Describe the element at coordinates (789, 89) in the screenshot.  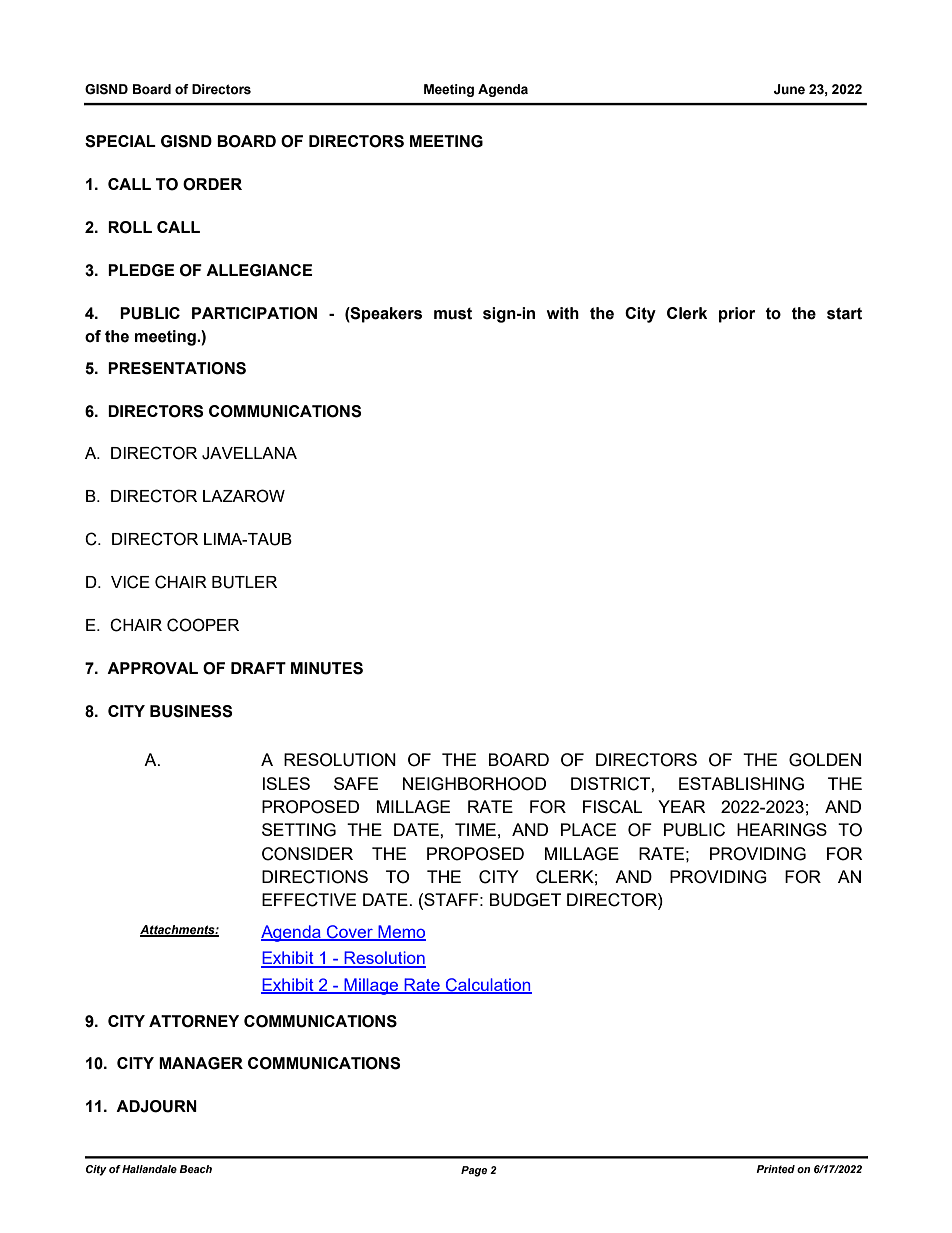
I see `June` at that location.
